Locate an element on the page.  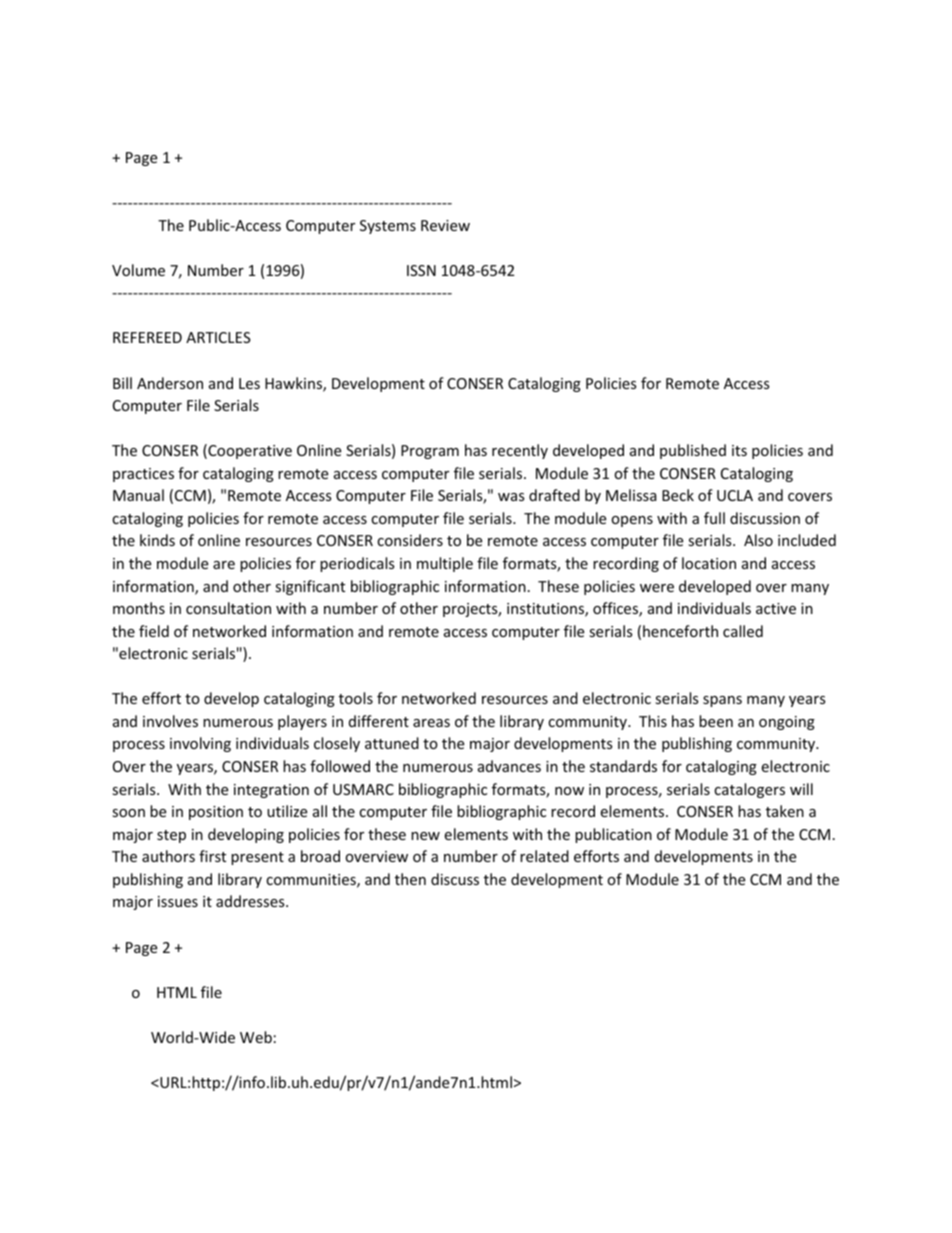
multiple is located at coordinates (445, 564).
